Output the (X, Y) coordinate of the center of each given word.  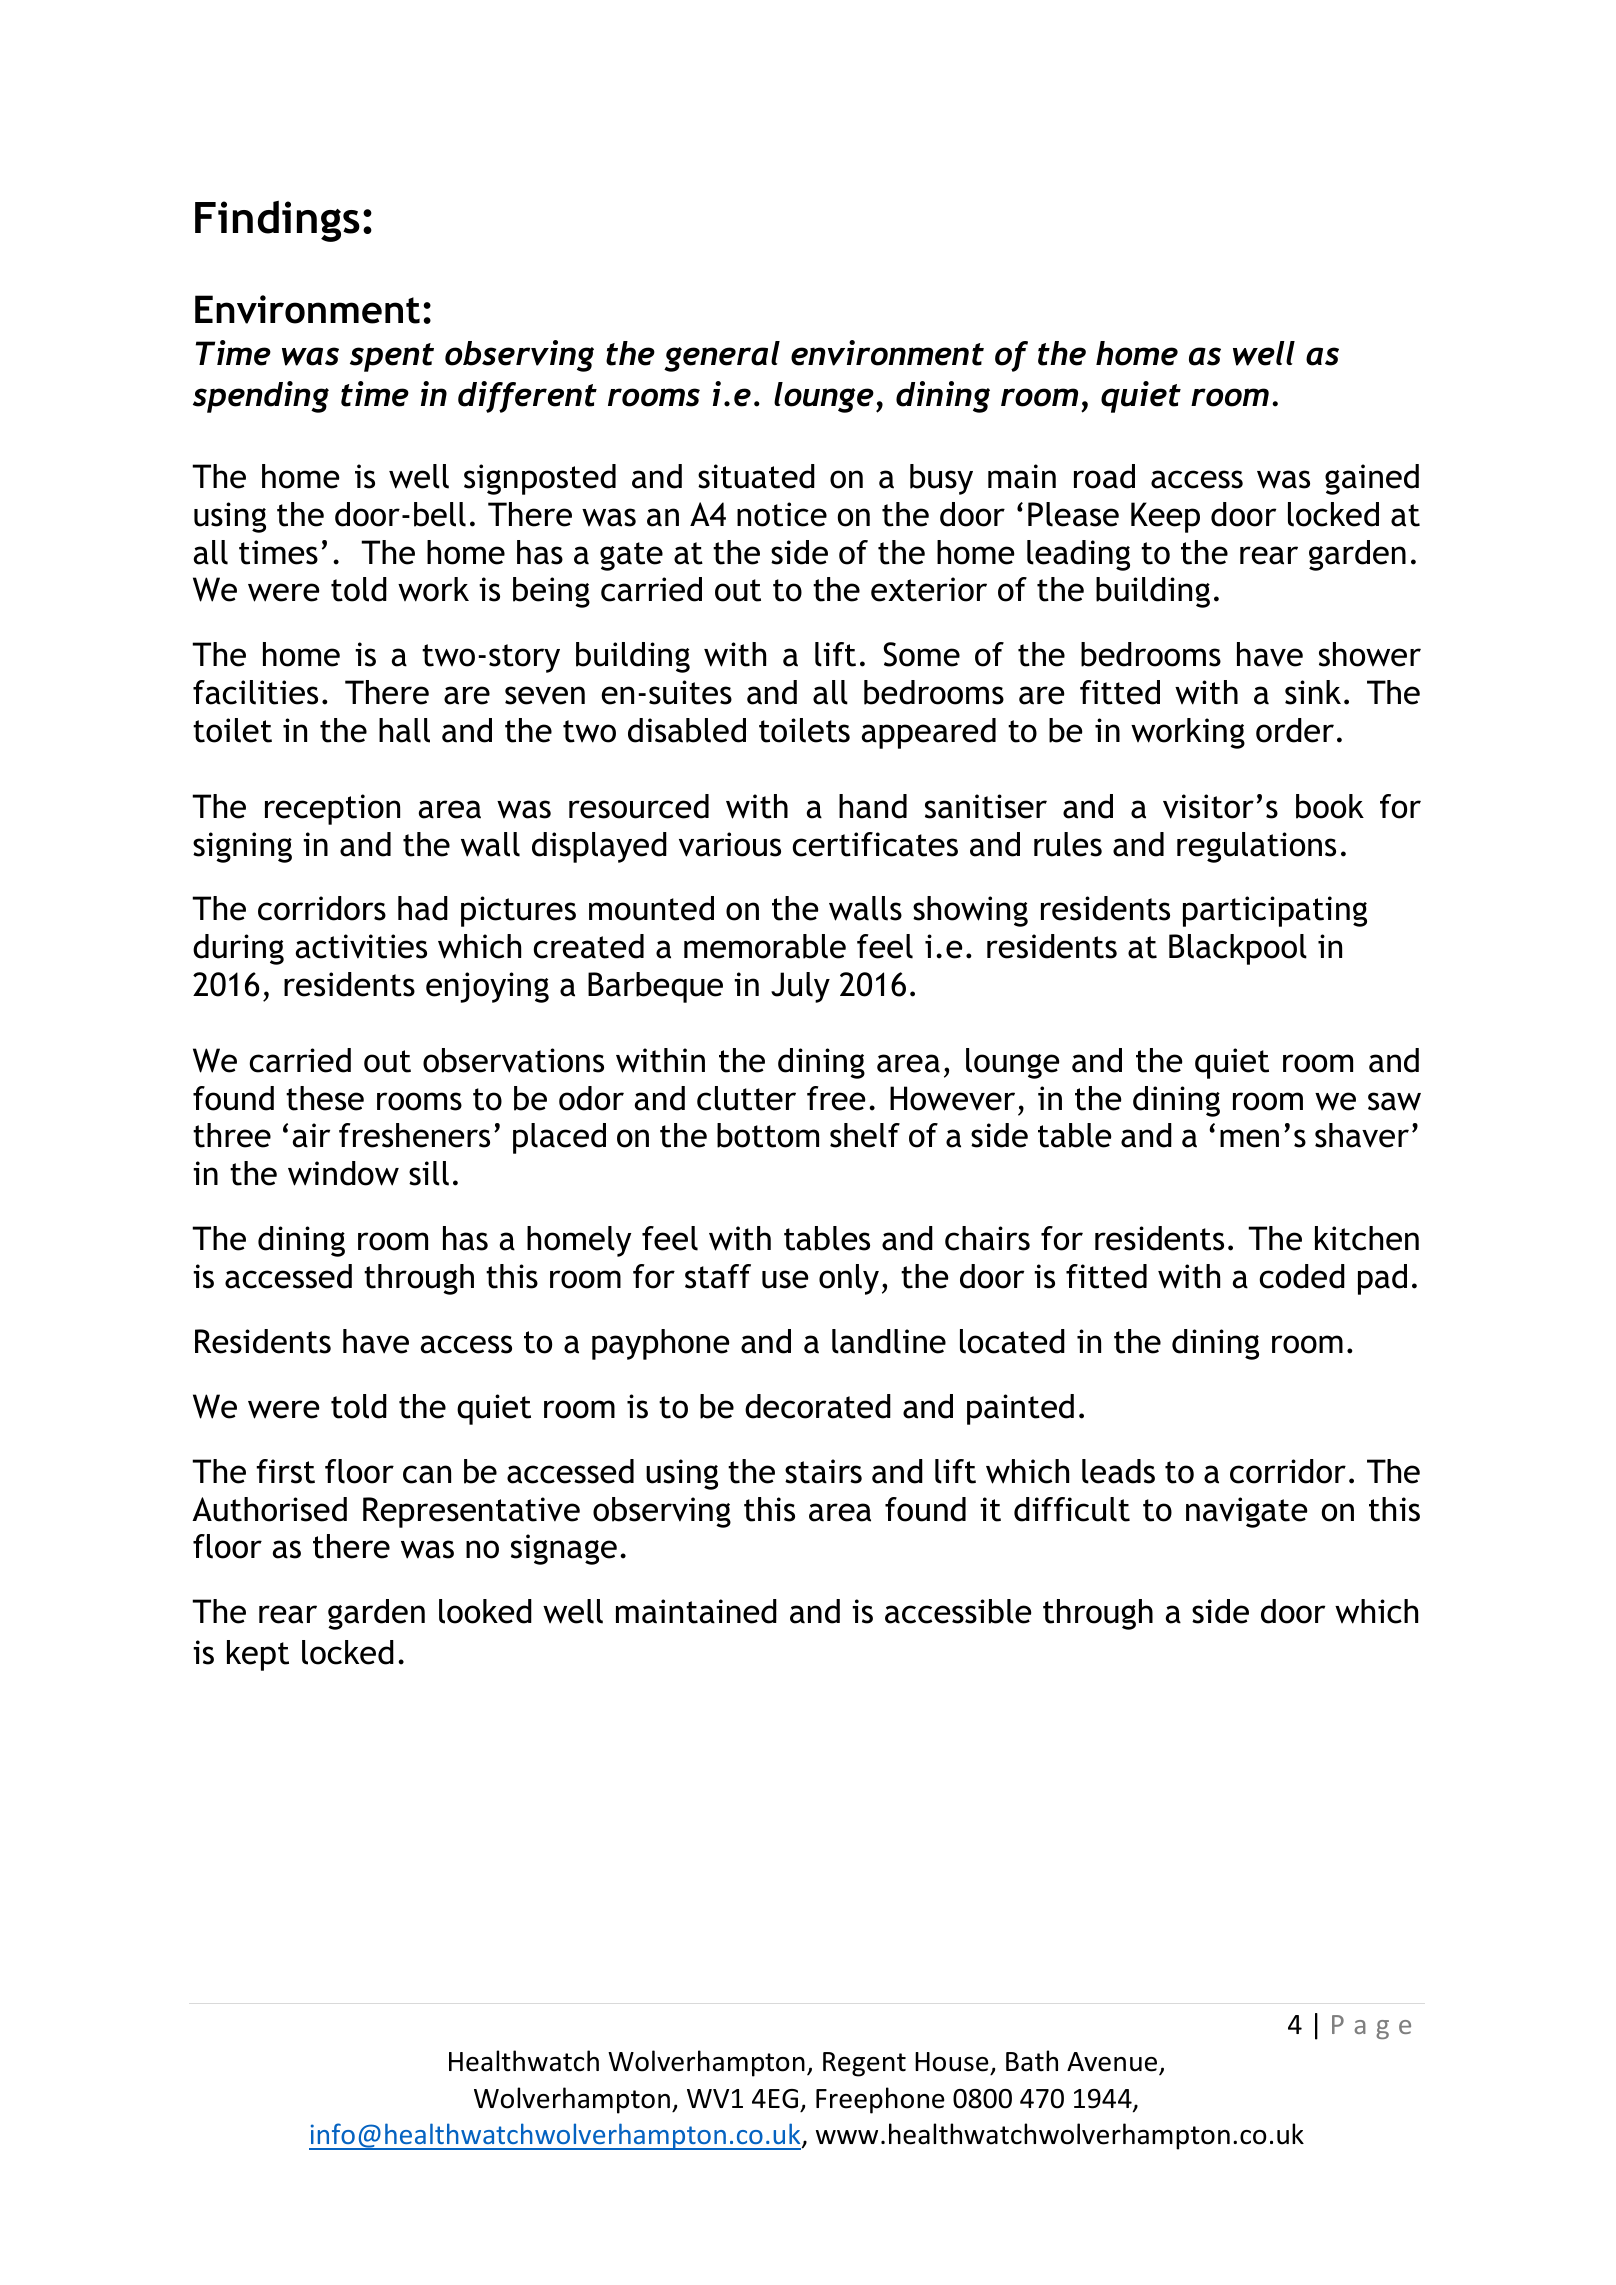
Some (922, 654)
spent (392, 357)
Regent (864, 2064)
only (849, 1279)
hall (404, 730)
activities (361, 946)
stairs (823, 1471)
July (800, 987)
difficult (1072, 1509)
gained (1372, 479)
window (343, 1173)
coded (1302, 1276)
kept (258, 1655)
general (722, 356)
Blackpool (1238, 949)
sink (1313, 692)
